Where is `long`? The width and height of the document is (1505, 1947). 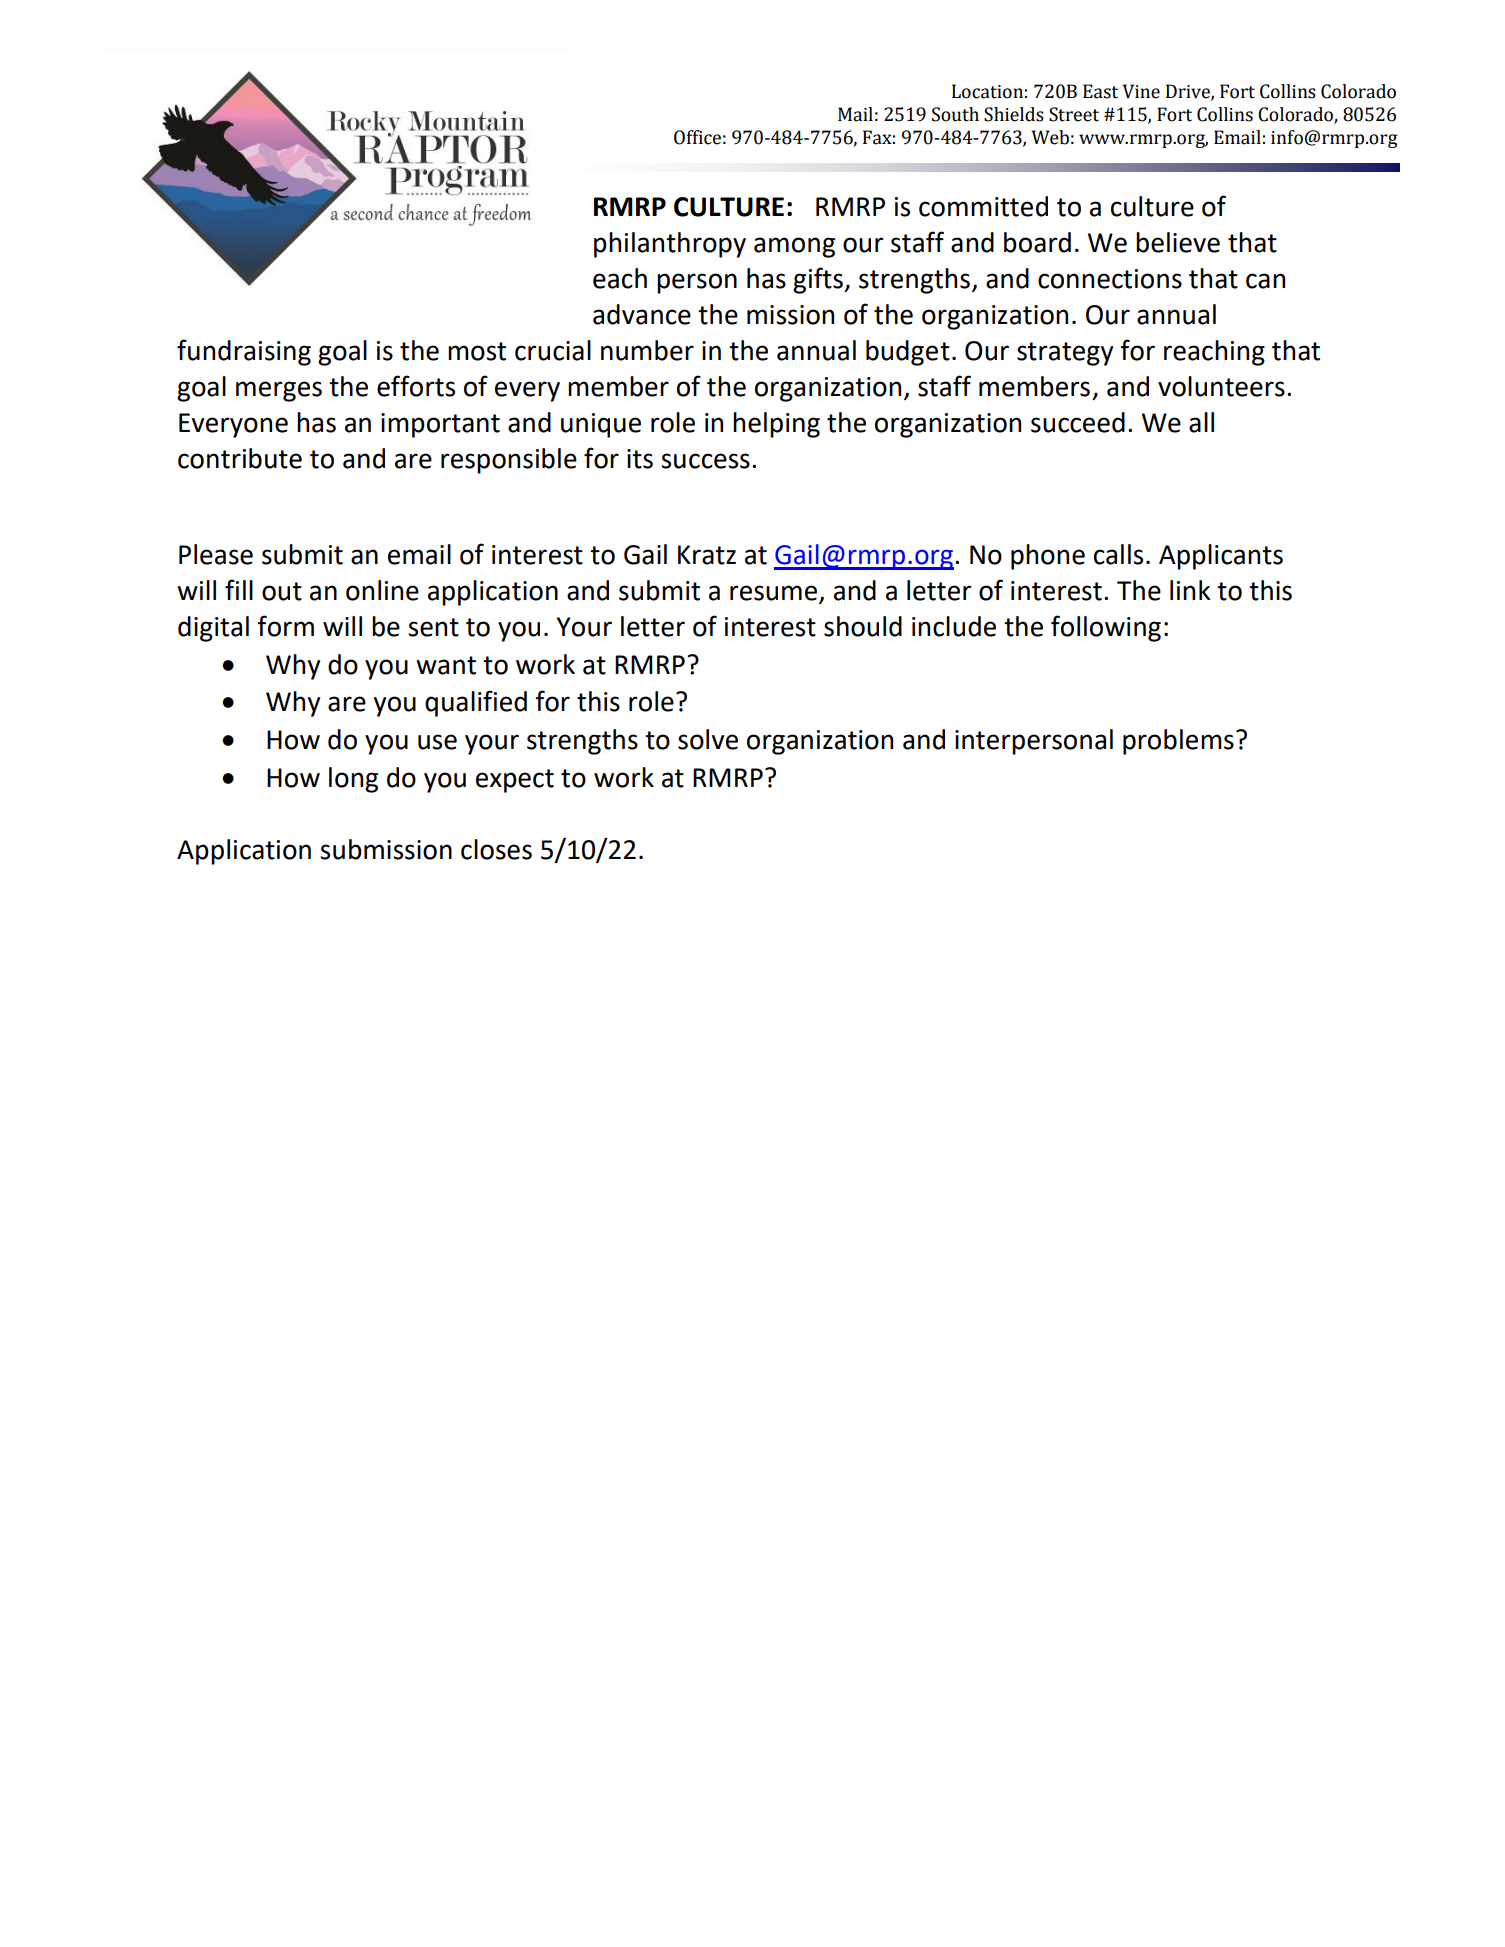 long is located at coordinates (353, 780).
